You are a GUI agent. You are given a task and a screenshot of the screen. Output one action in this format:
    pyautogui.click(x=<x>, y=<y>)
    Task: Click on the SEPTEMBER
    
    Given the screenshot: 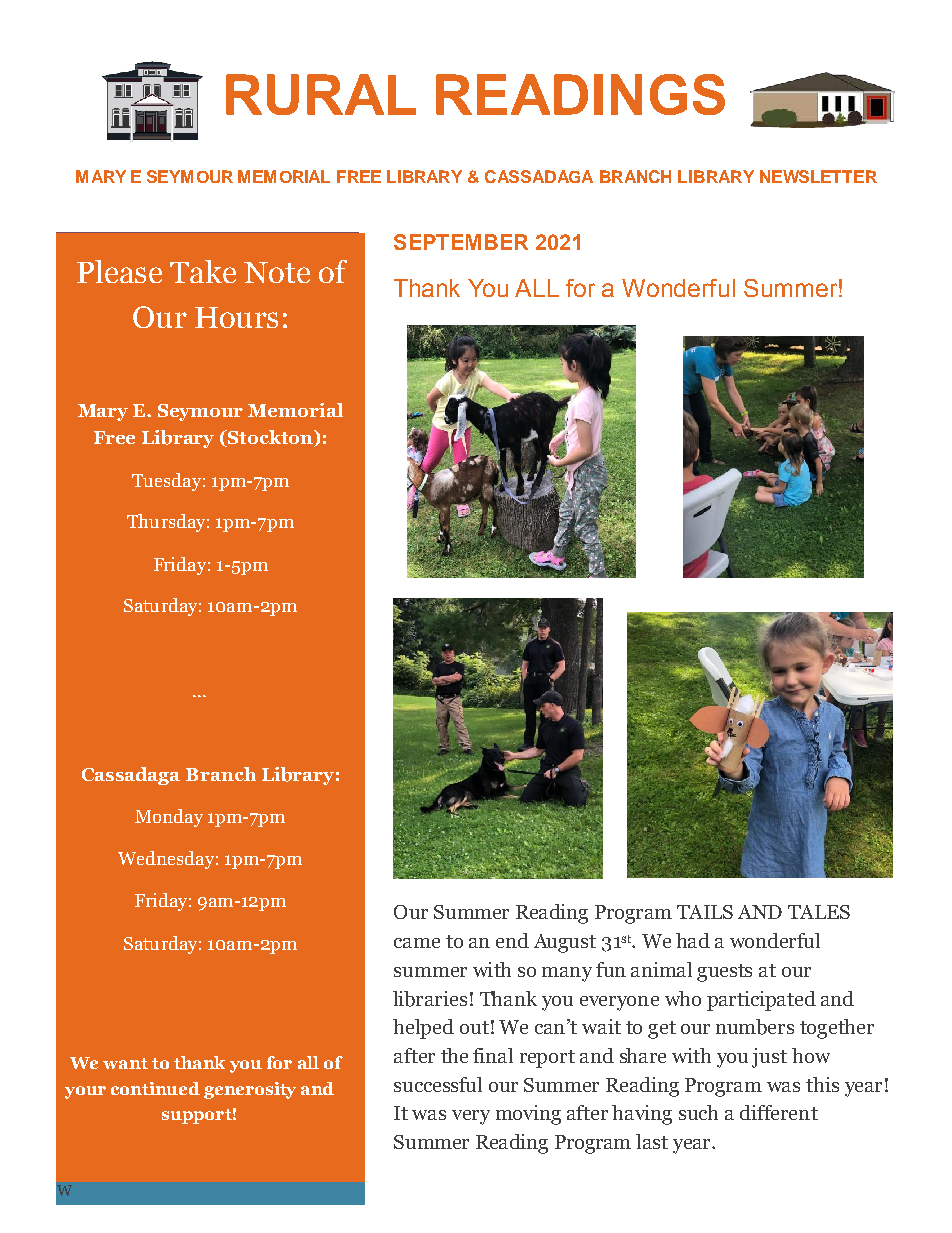 What is the action you would take?
    pyautogui.click(x=461, y=242)
